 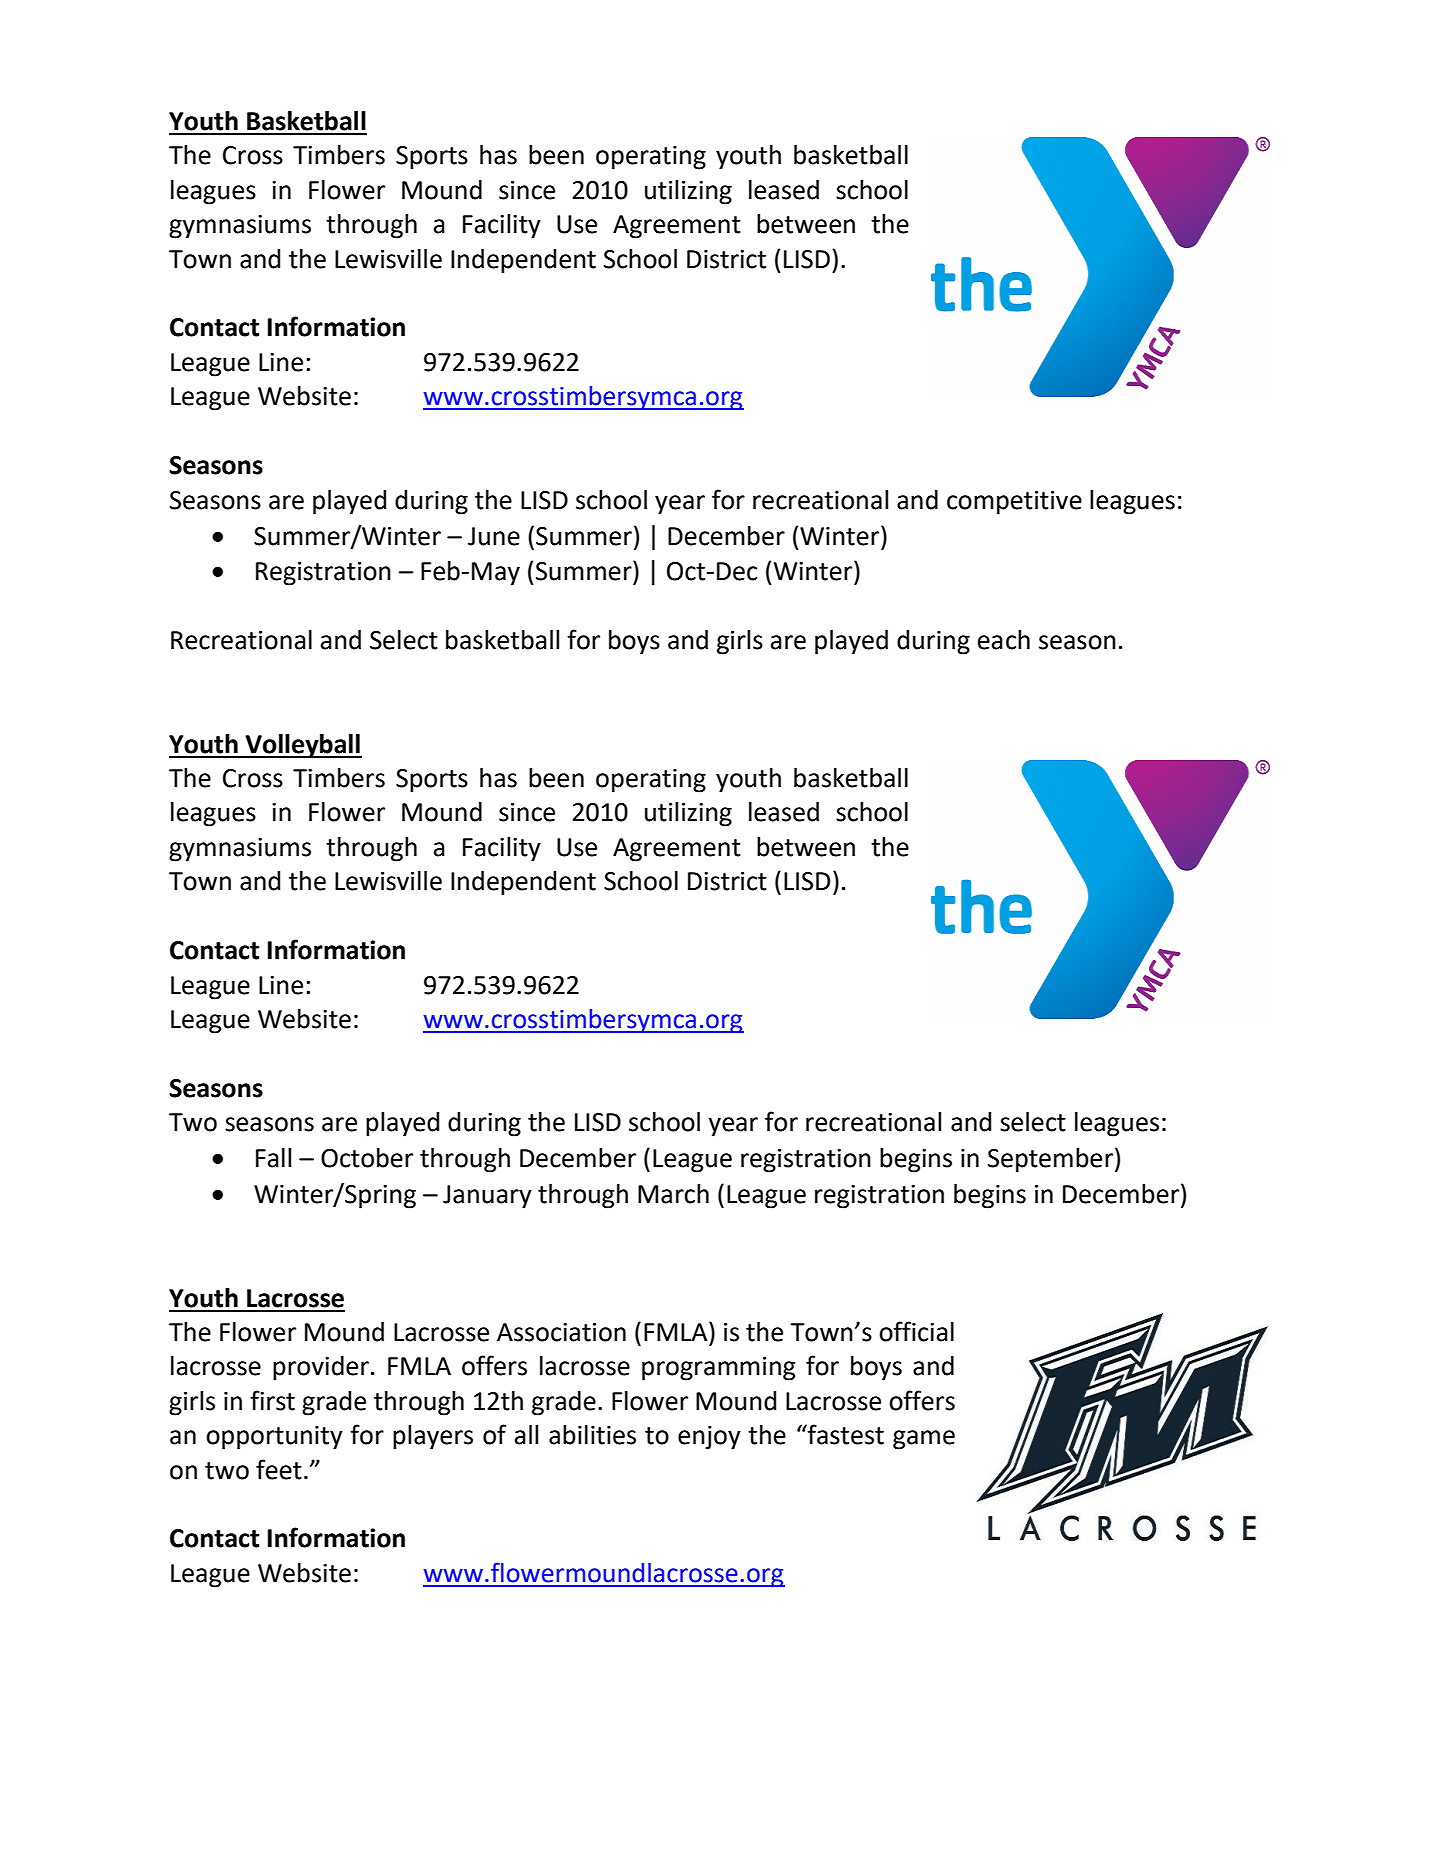 I want to click on March, so click(x=673, y=1194).
